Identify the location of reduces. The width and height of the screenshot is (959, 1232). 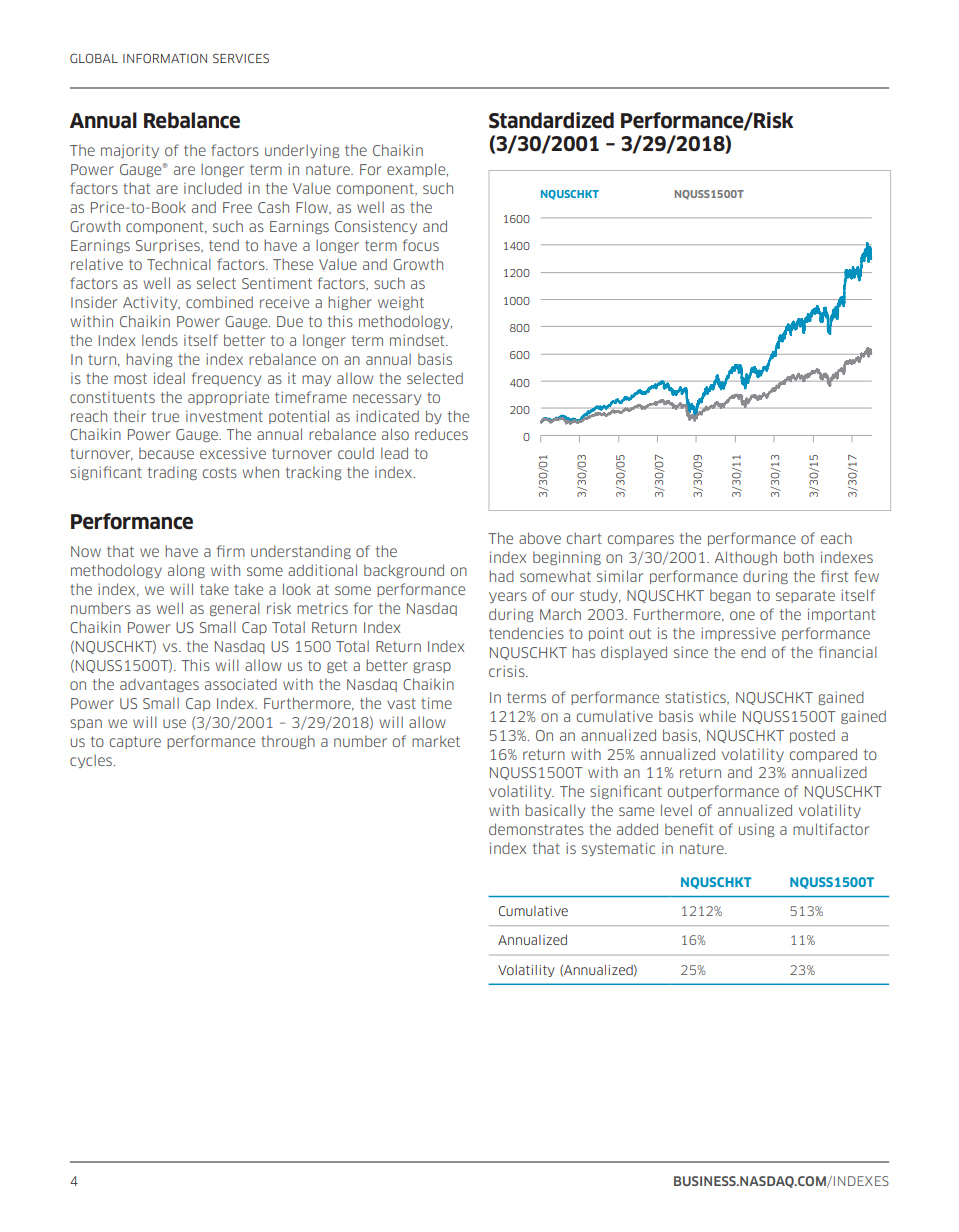
(441, 434).
